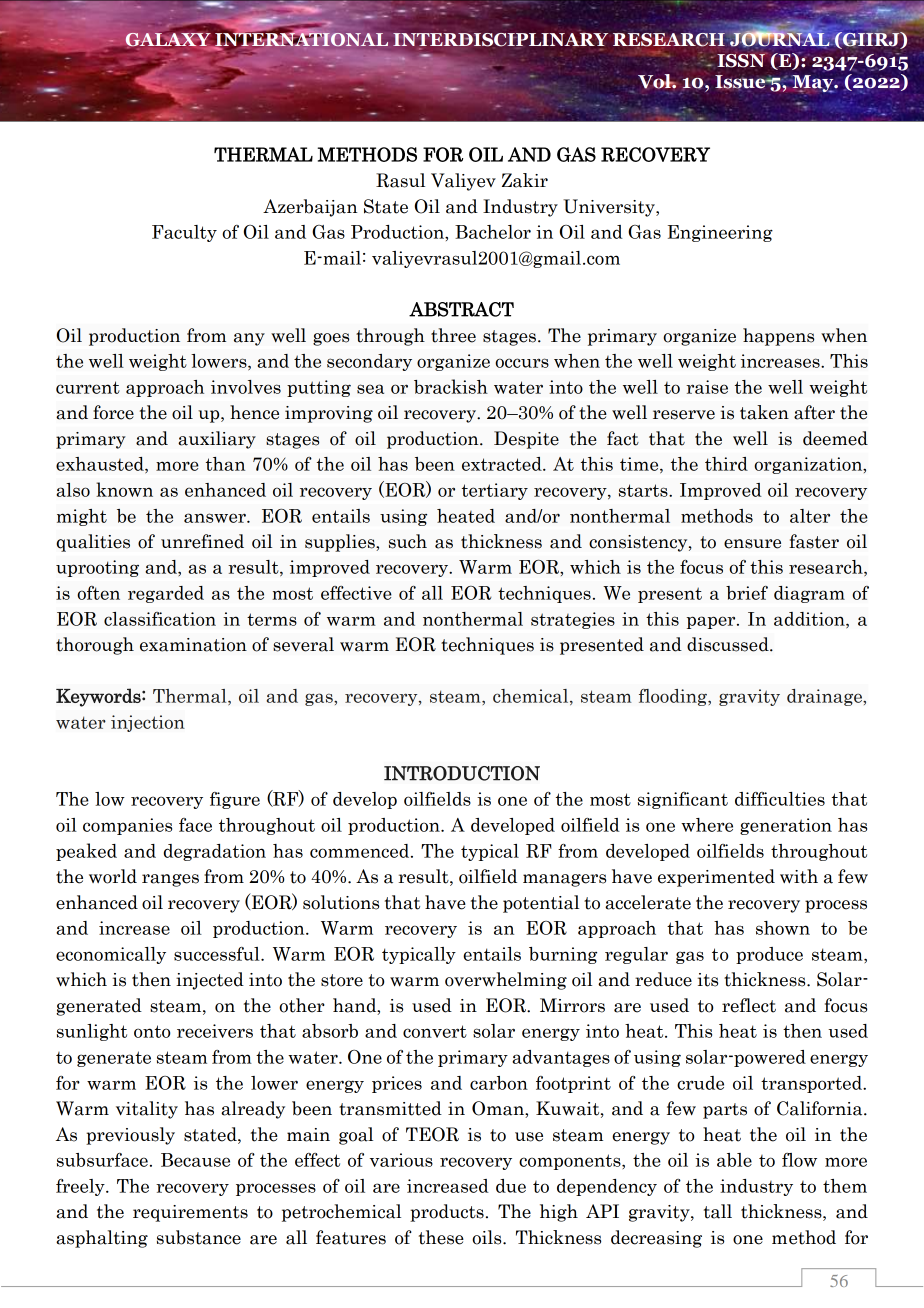 This document has height=1308, width=924. I want to click on ensure, so click(752, 544).
